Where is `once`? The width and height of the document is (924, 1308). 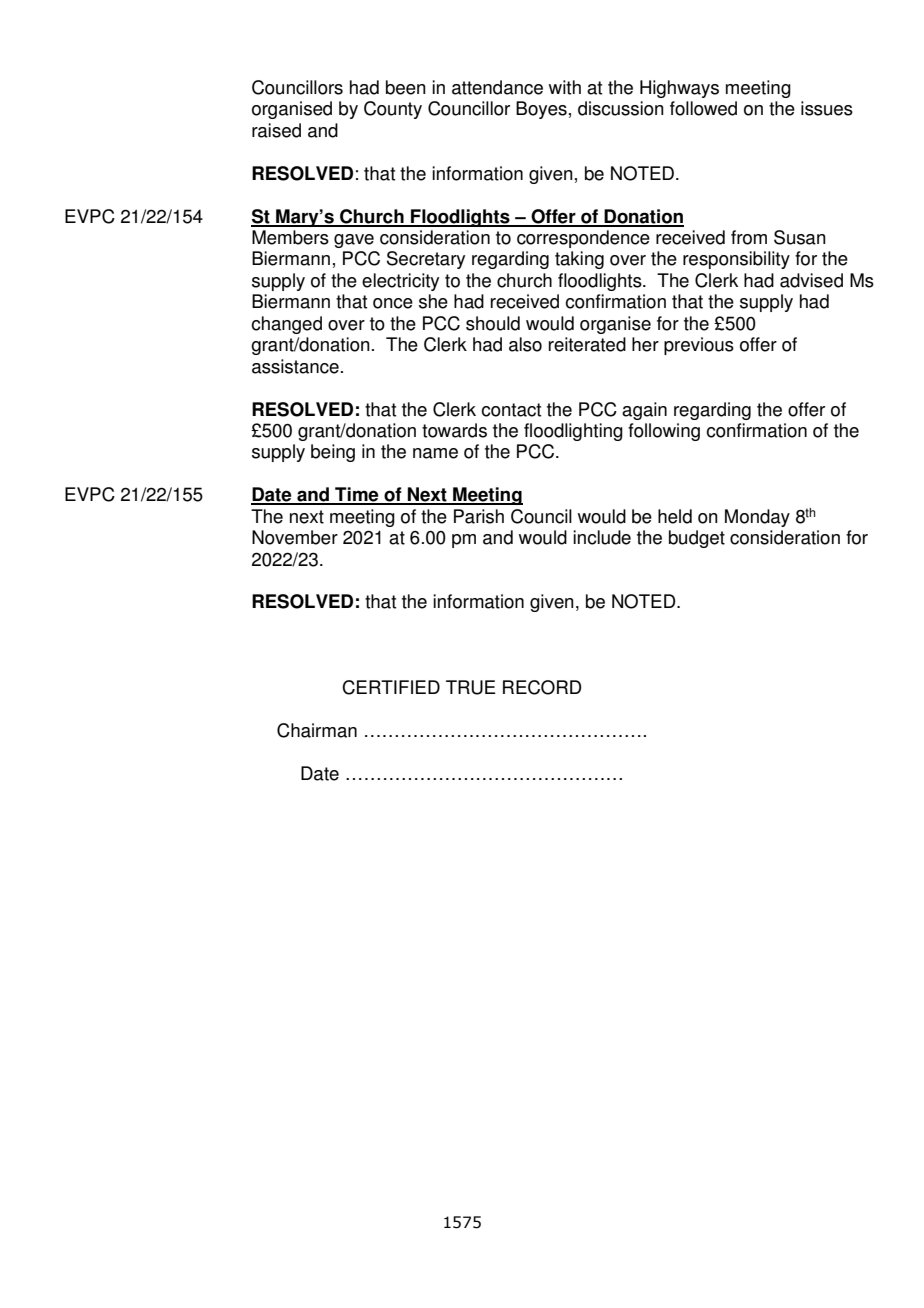 once is located at coordinates (393, 303).
